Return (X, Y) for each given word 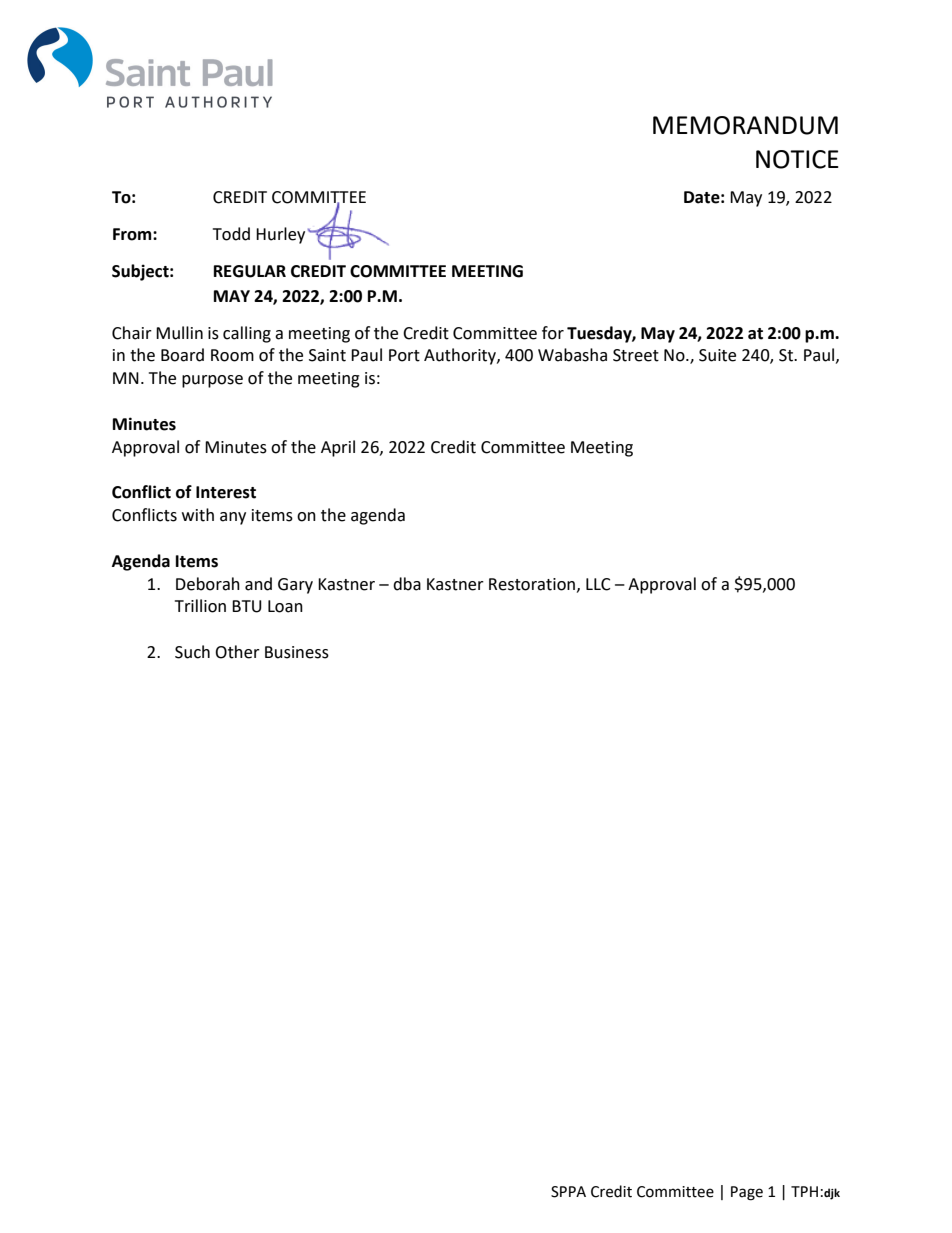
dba (407, 584)
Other (237, 652)
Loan (285, 606)
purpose (212, 381)
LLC (598, 584)
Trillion (200, 606)
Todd (231, 234)
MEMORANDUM (745, 125)
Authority (461, 356)
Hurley (280, 235)
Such (192, 652)
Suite (717, 355)
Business (297, 652)
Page (747, 1193)
